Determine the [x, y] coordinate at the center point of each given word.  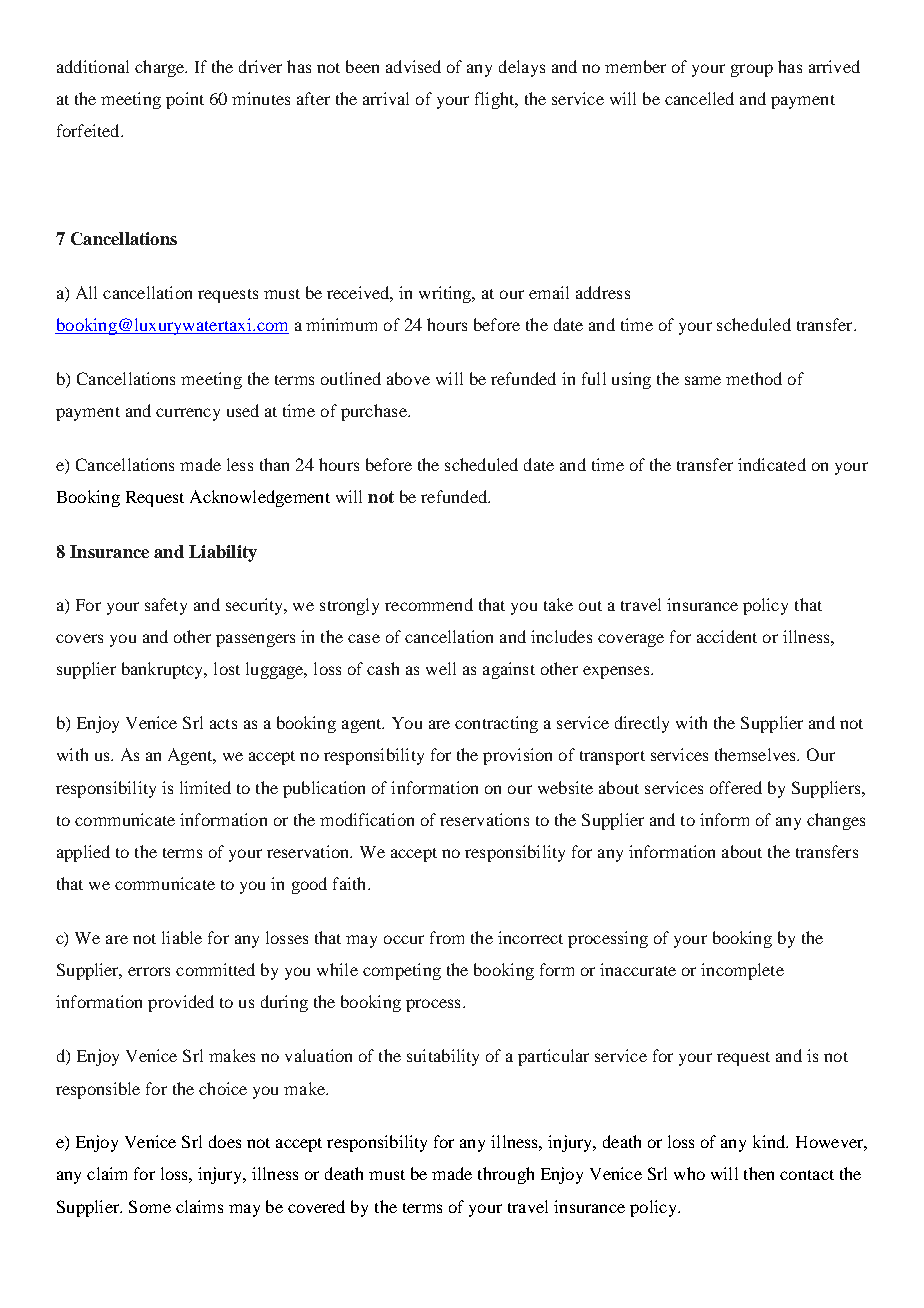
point [185, 100]
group [752, 70]
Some [150, 1206]
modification [367, 819]
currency [188, 414]
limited [205, 787]
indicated [772, 464]
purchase [375, 412]
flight [496, 100]
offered [736, 787]
